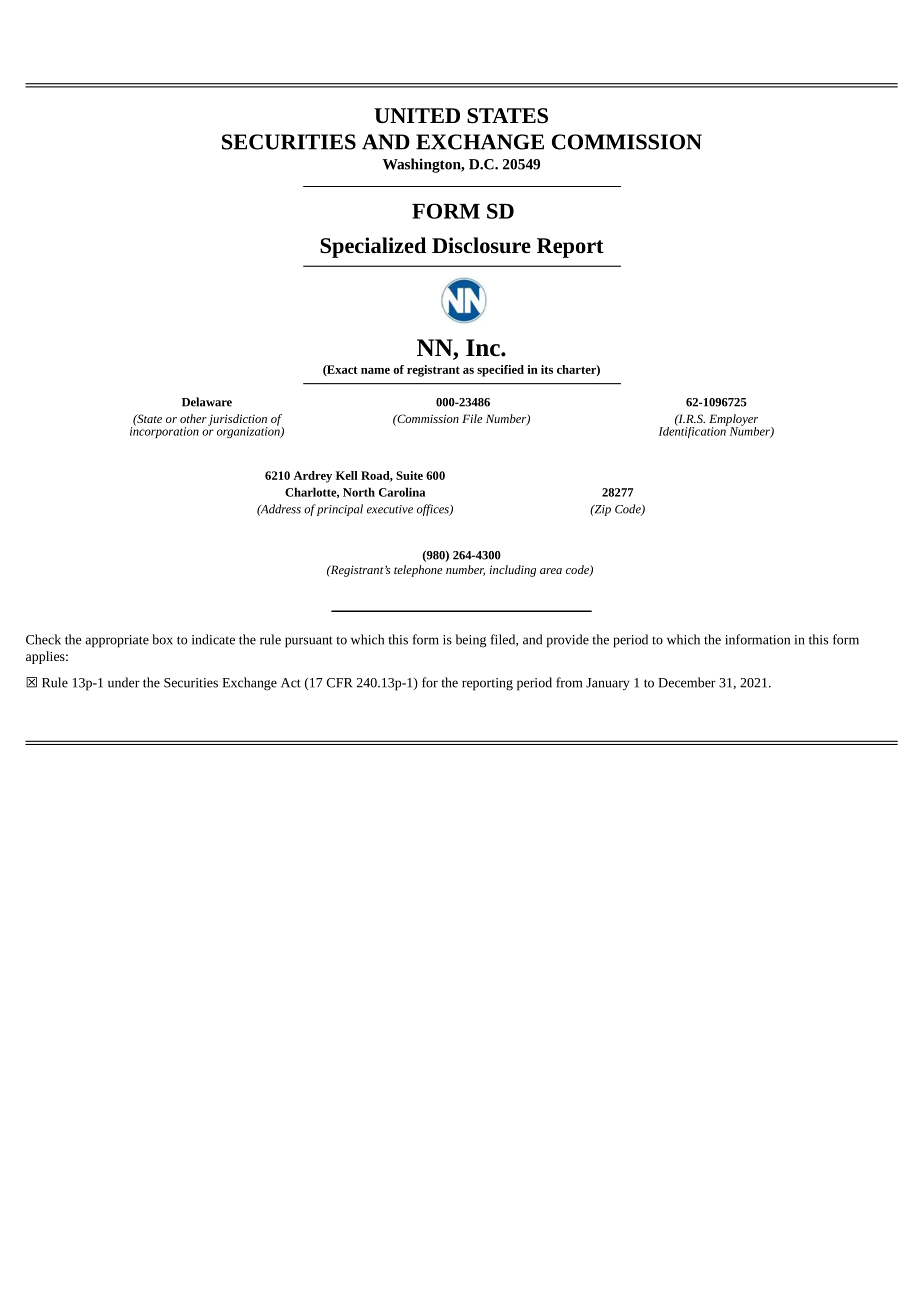  Describe the element at coordinates (551, 571) in the screenshot. I see `area` at that location.
